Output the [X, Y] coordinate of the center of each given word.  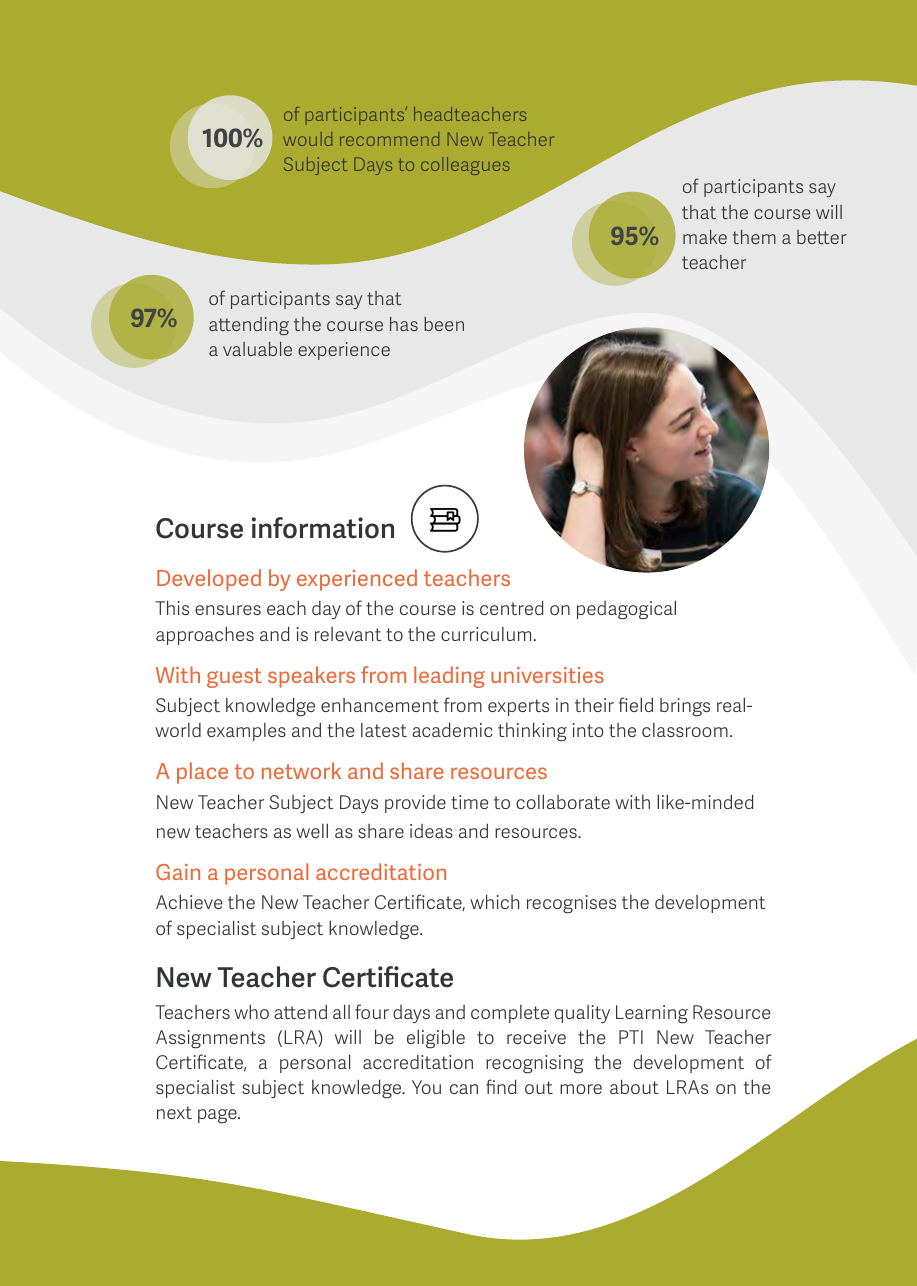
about [634, 1086]
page [218, 1116]
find [501, 1086]
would [307, 139]
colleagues [465, 166]
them [754, 237]
